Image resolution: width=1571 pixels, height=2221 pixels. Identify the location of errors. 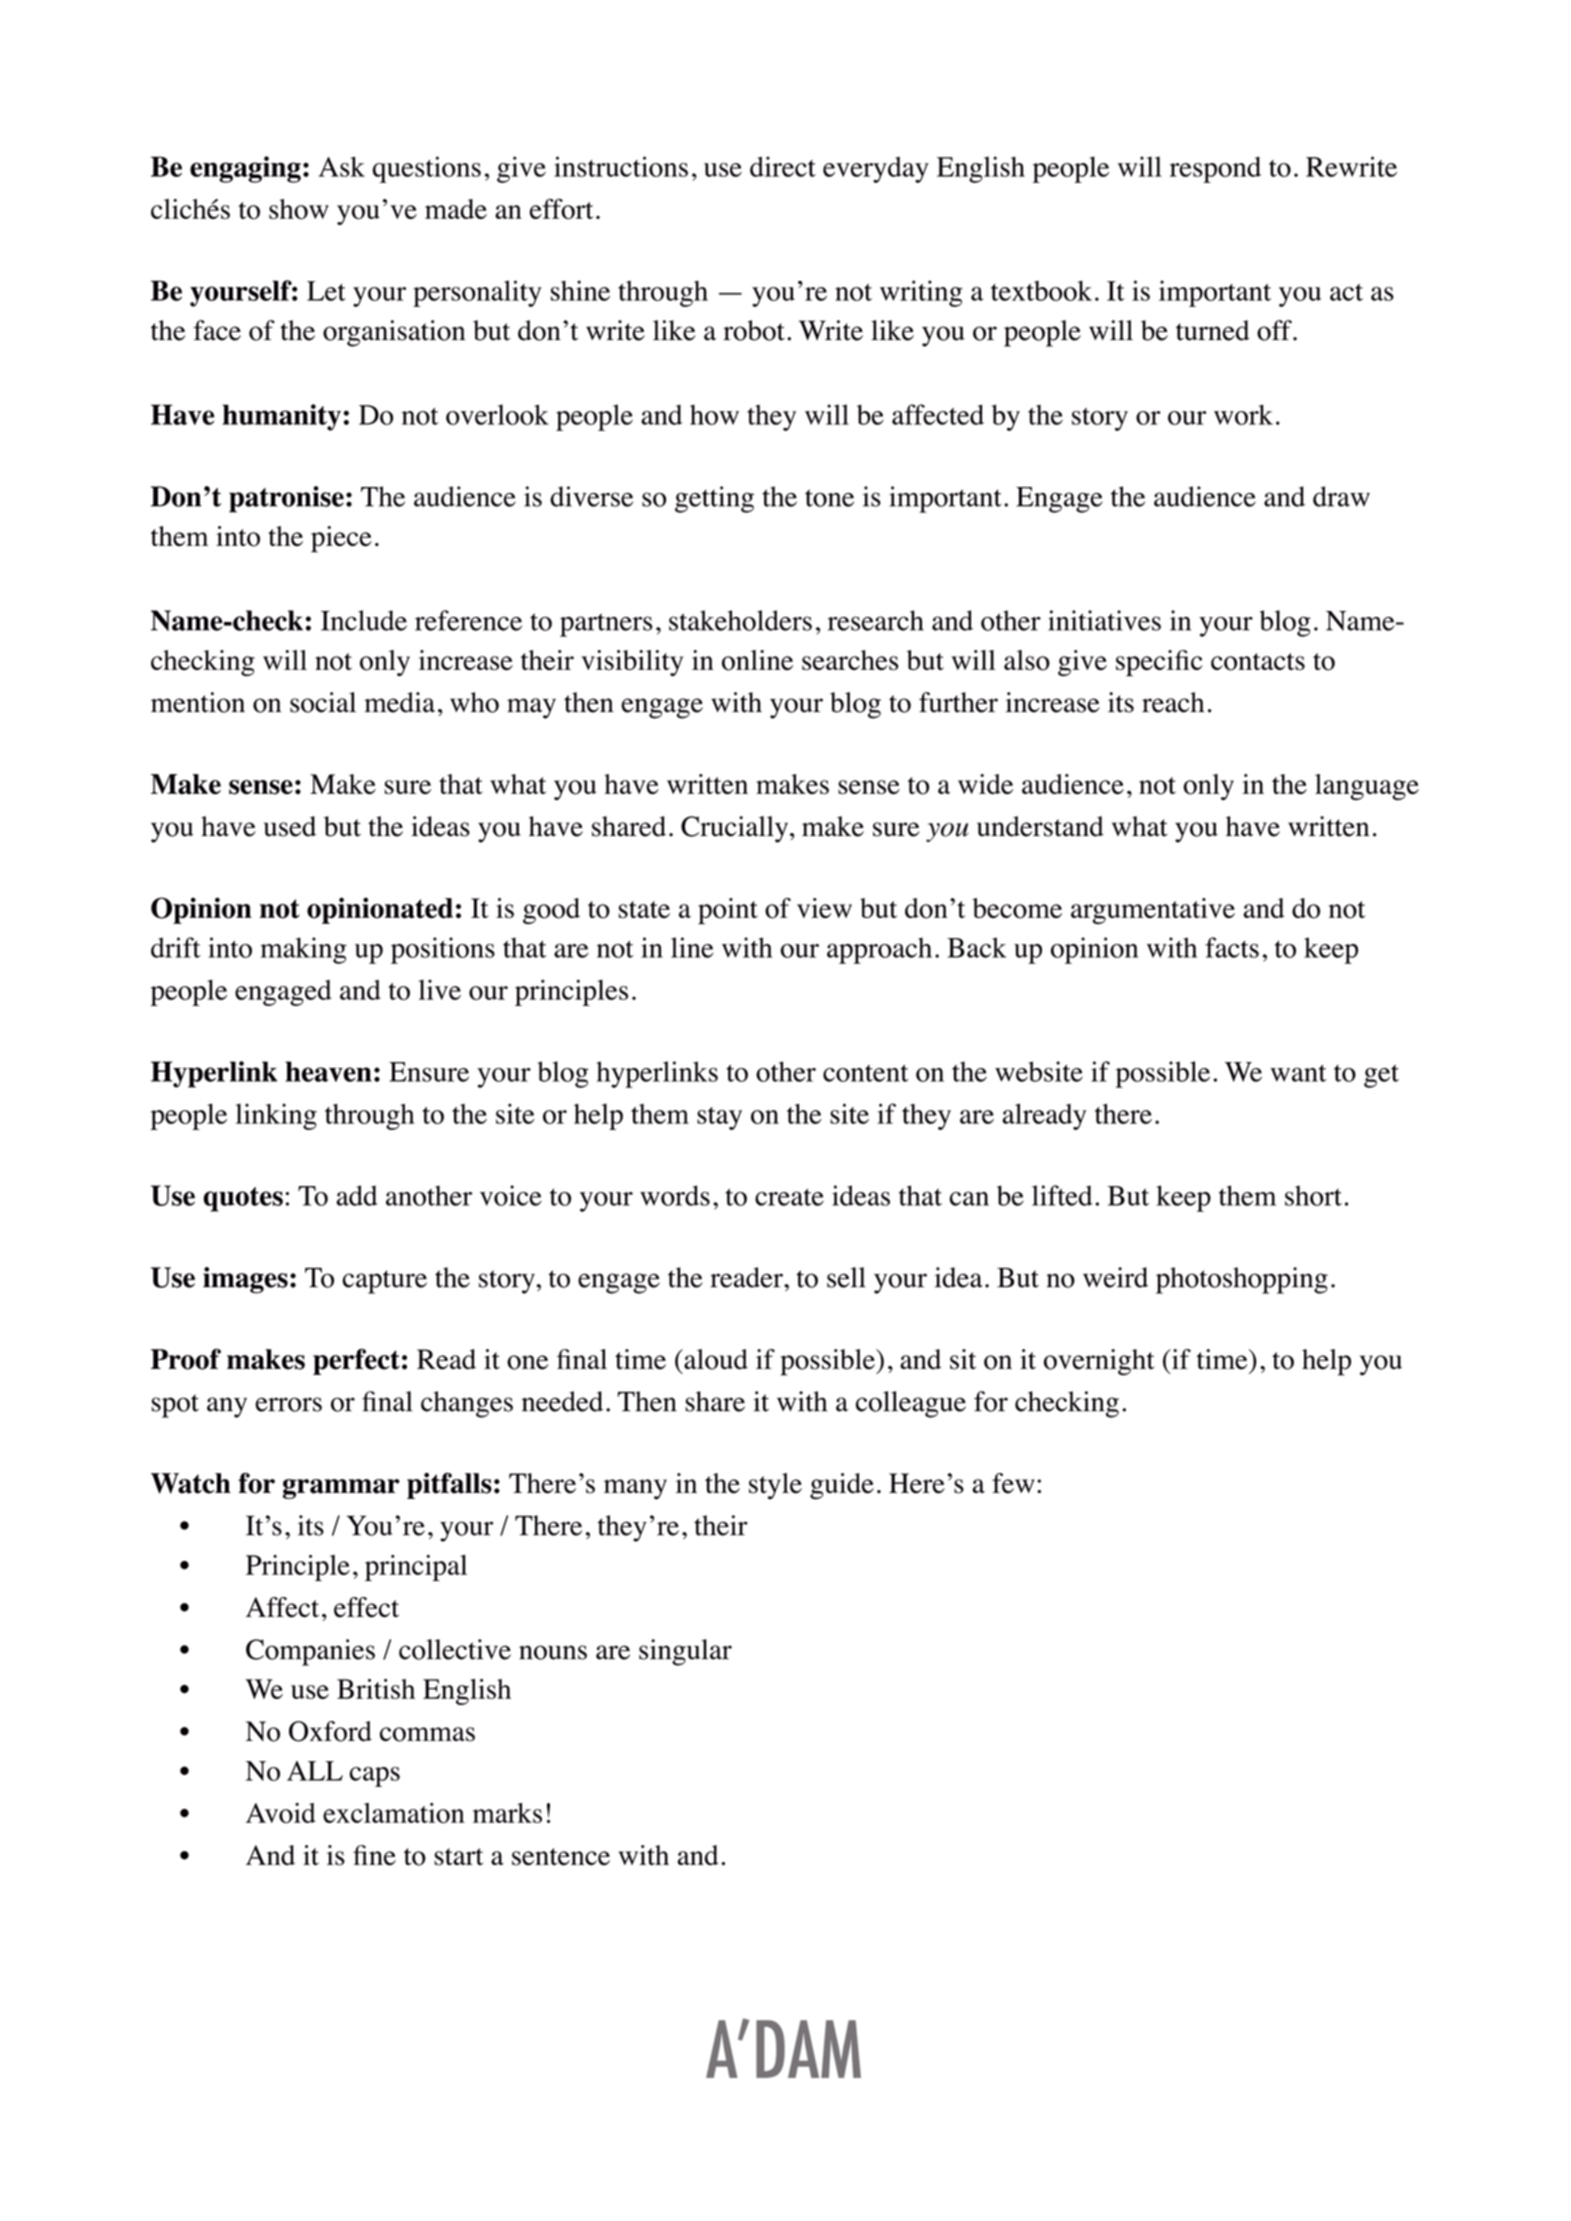
(288, 1404).
